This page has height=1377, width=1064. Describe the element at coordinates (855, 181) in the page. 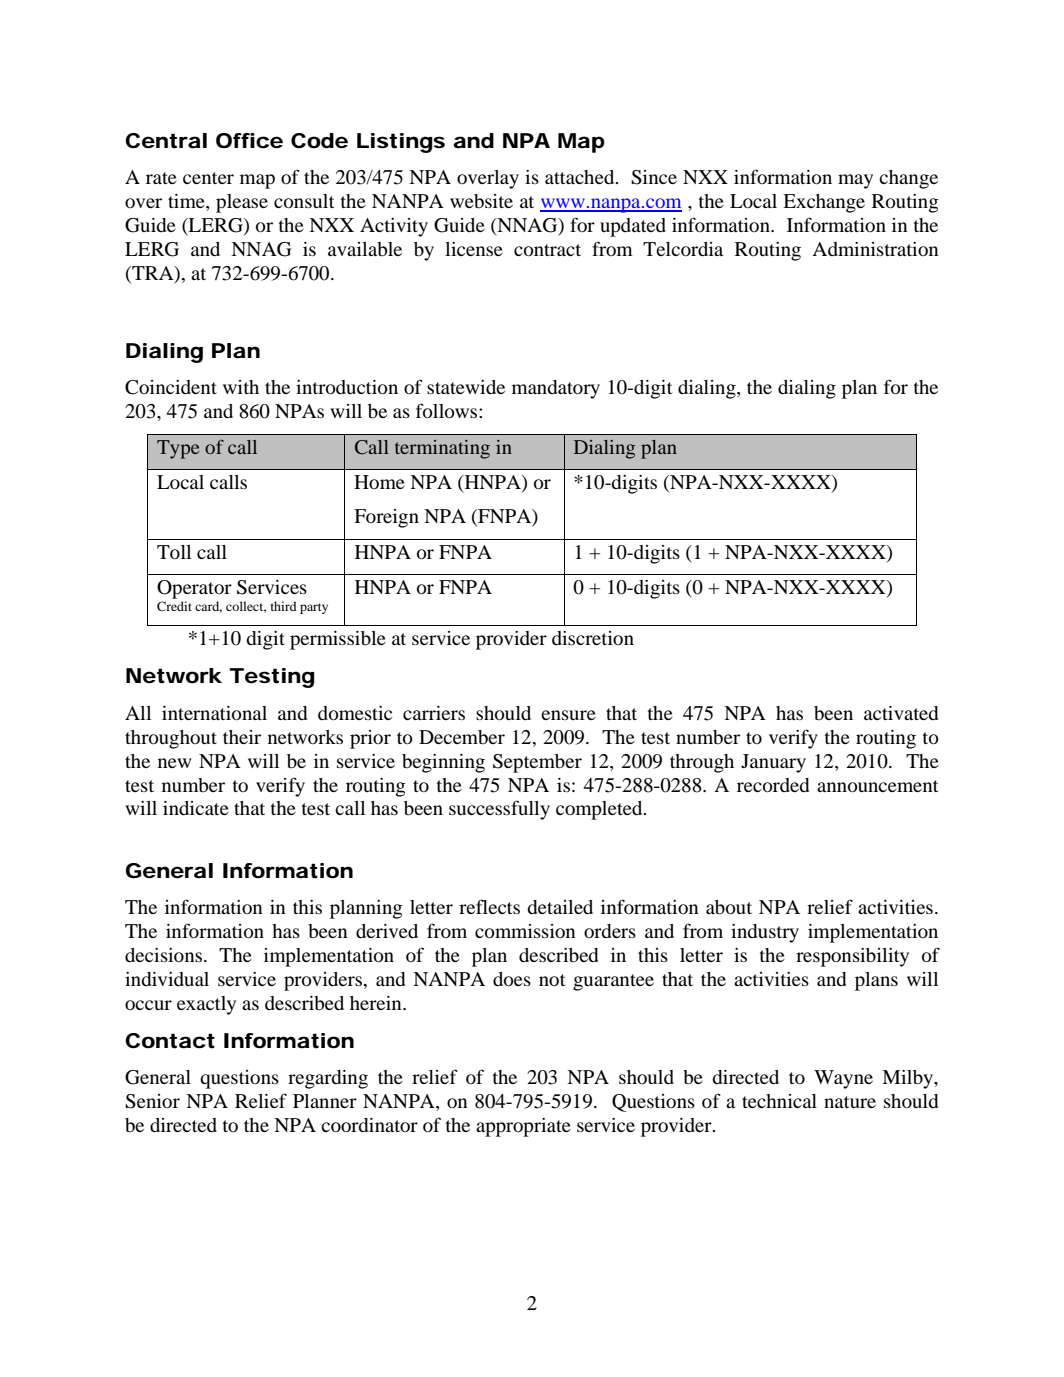

I see `may` at that location.
